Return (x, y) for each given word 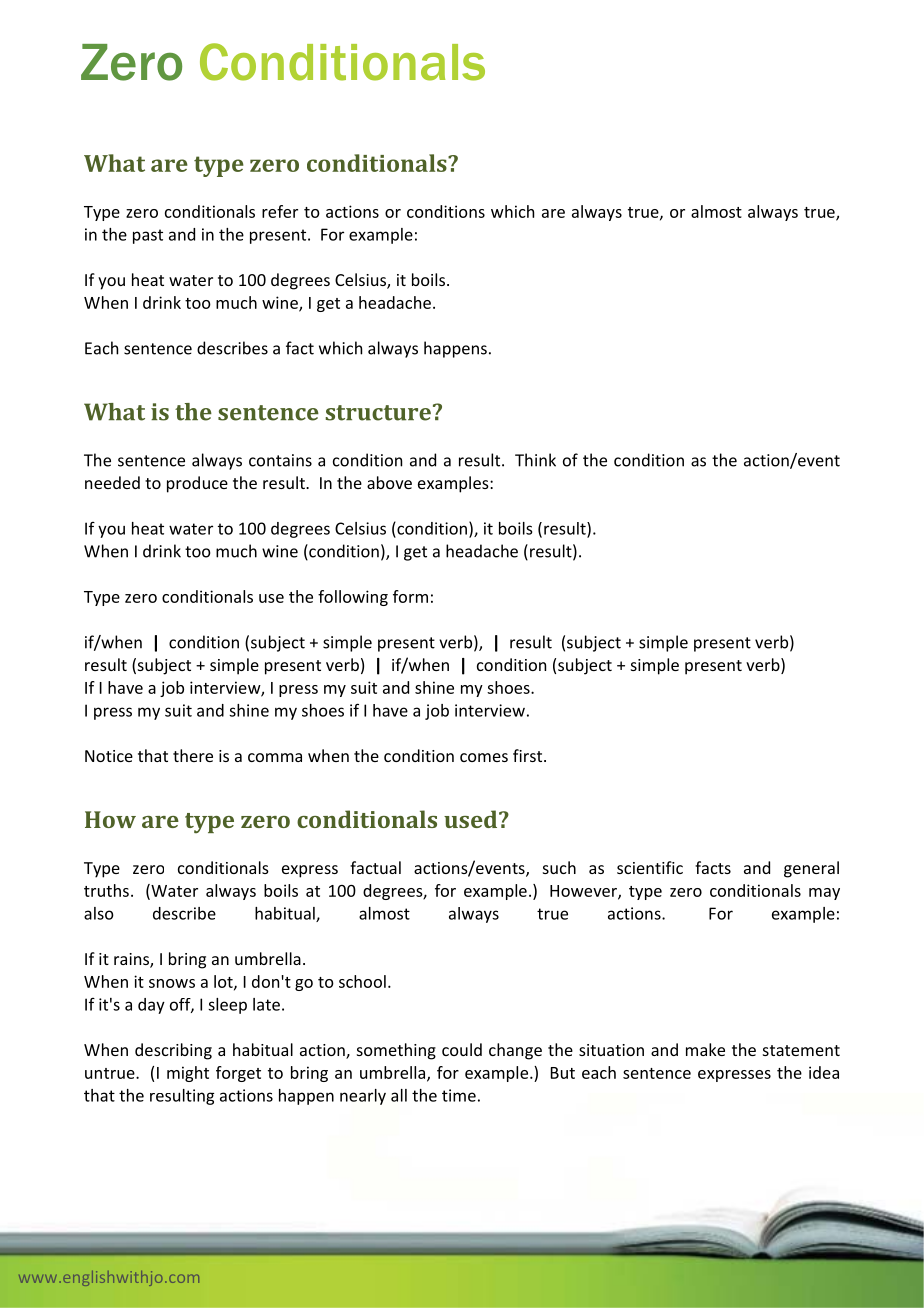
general (811, 869)
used (472, 819)
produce (197, 484)
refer (280, 211)
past (148, 236)
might (188, 1074)
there (193, 755)
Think (535, 460)
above (389, 482)
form (410, 596)
